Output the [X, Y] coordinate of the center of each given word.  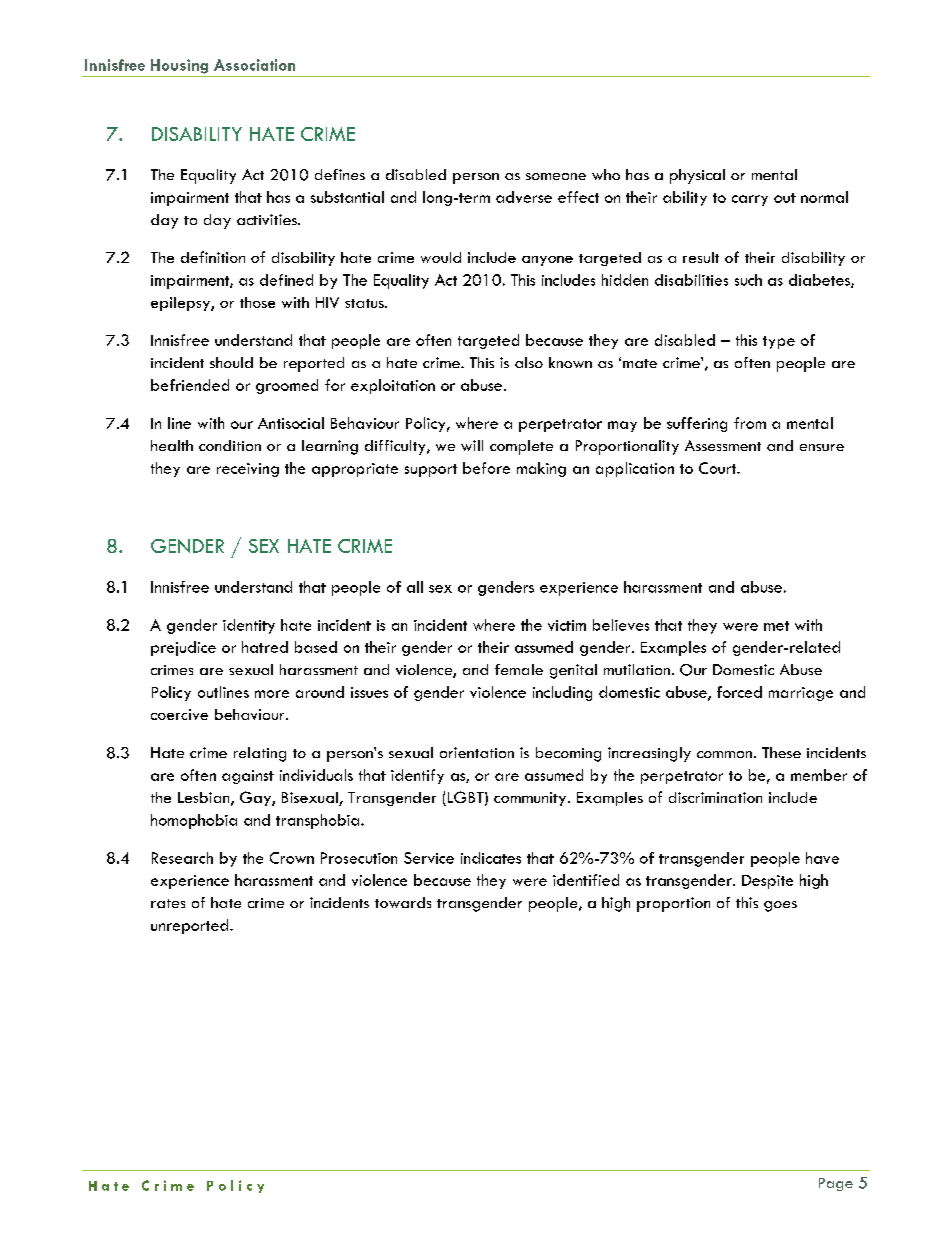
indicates [491, 858]
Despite [767, 882]
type [779, 342]
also [529, 362]
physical [697, 176]
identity [249, 626]
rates [168, 903]
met [776, 626]
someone [556, 176]
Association [254, 65]
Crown [292, 858]
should [231, 362]
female [519, 669]
